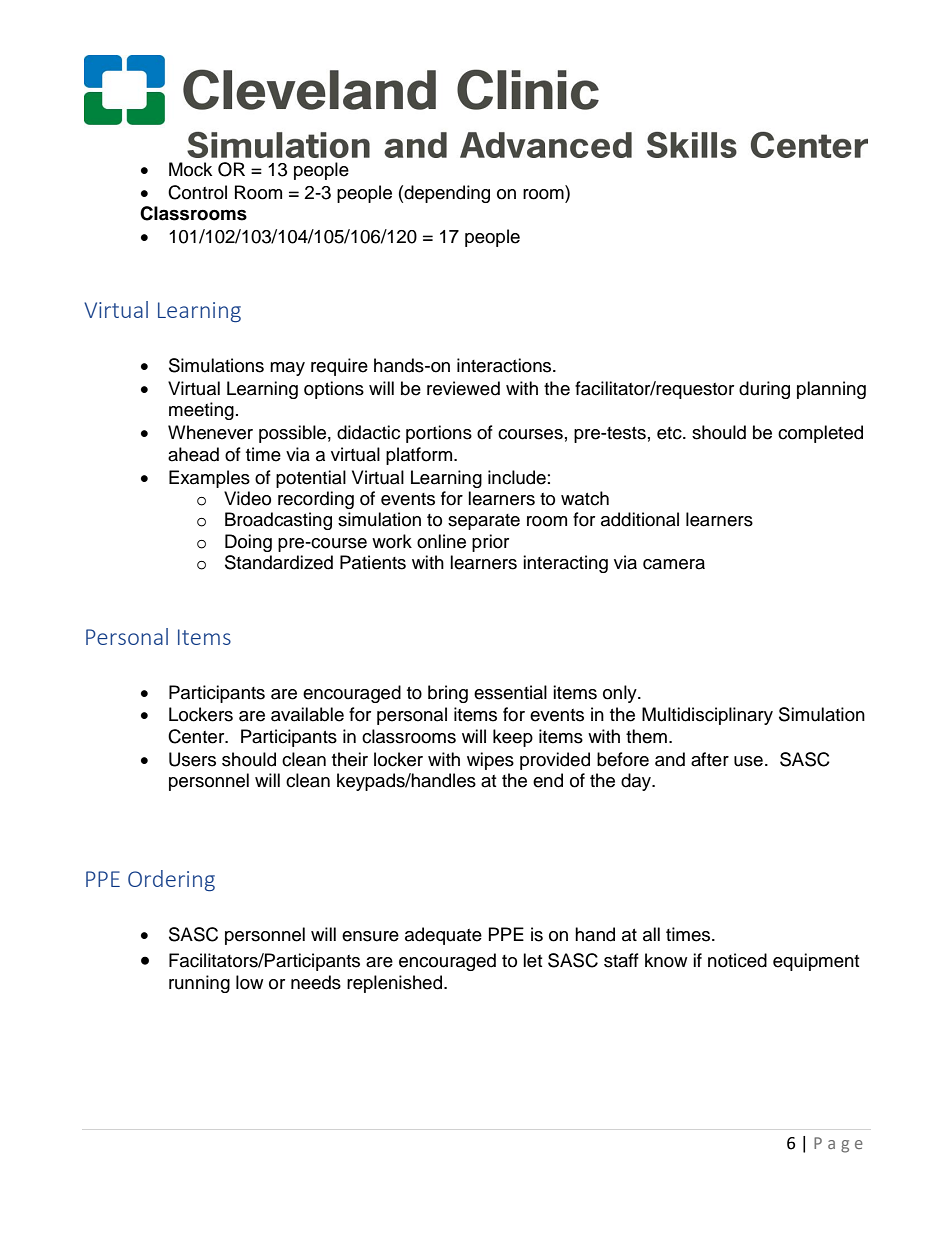  Describe the element at coordinates (463, 388) in the page. I see `reviewed` at that location.
